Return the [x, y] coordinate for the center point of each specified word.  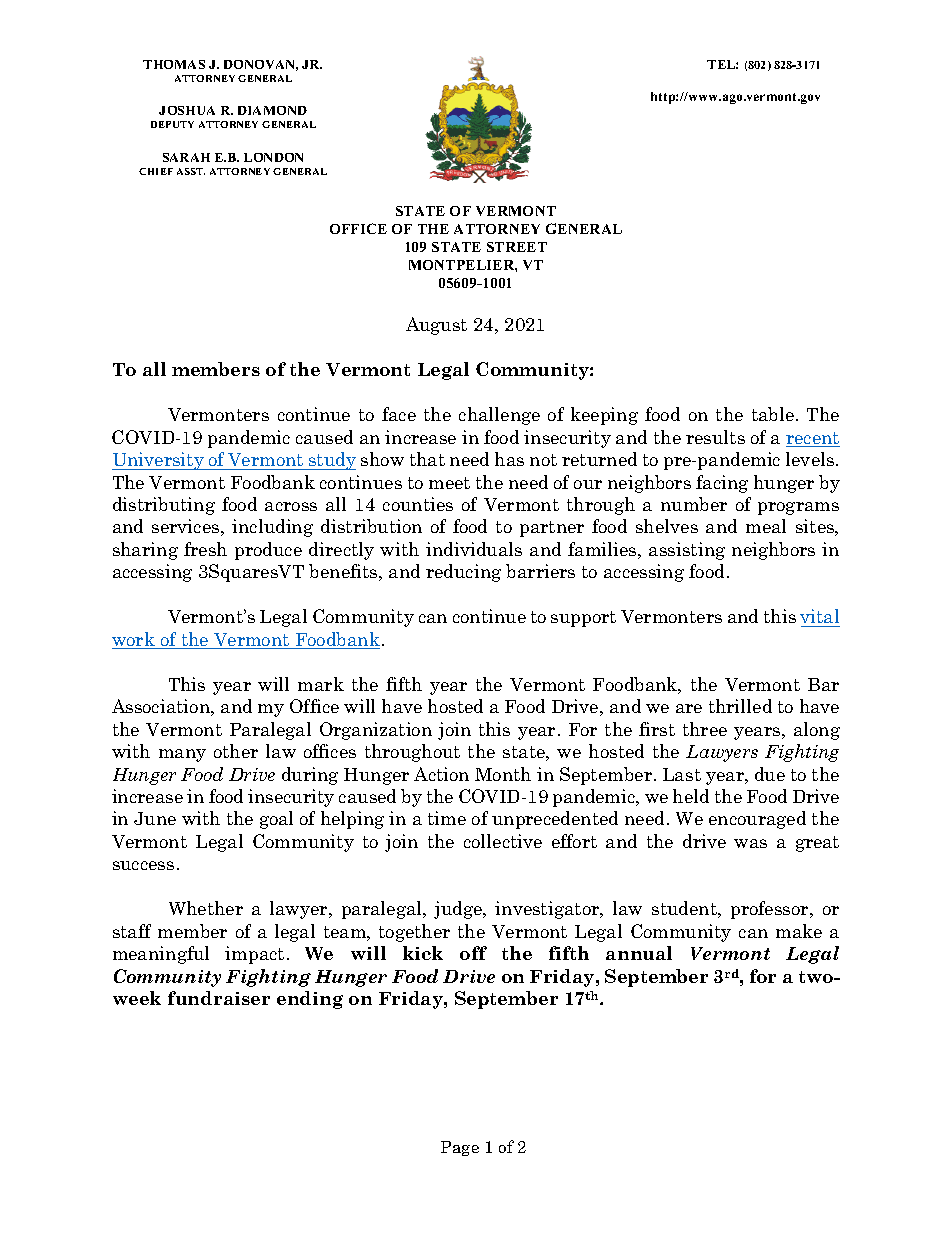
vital [819, 616]
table [773, 414]
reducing [463, 573]
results [715, 437]
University [159, 461]
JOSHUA [187, 110]
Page [460, 1148]
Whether [206, 908]
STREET [517, 247]
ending [310, 1000]
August [436, 326]
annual [639, 953]
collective [503, 841]
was [750, 843]
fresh [205, 549]
